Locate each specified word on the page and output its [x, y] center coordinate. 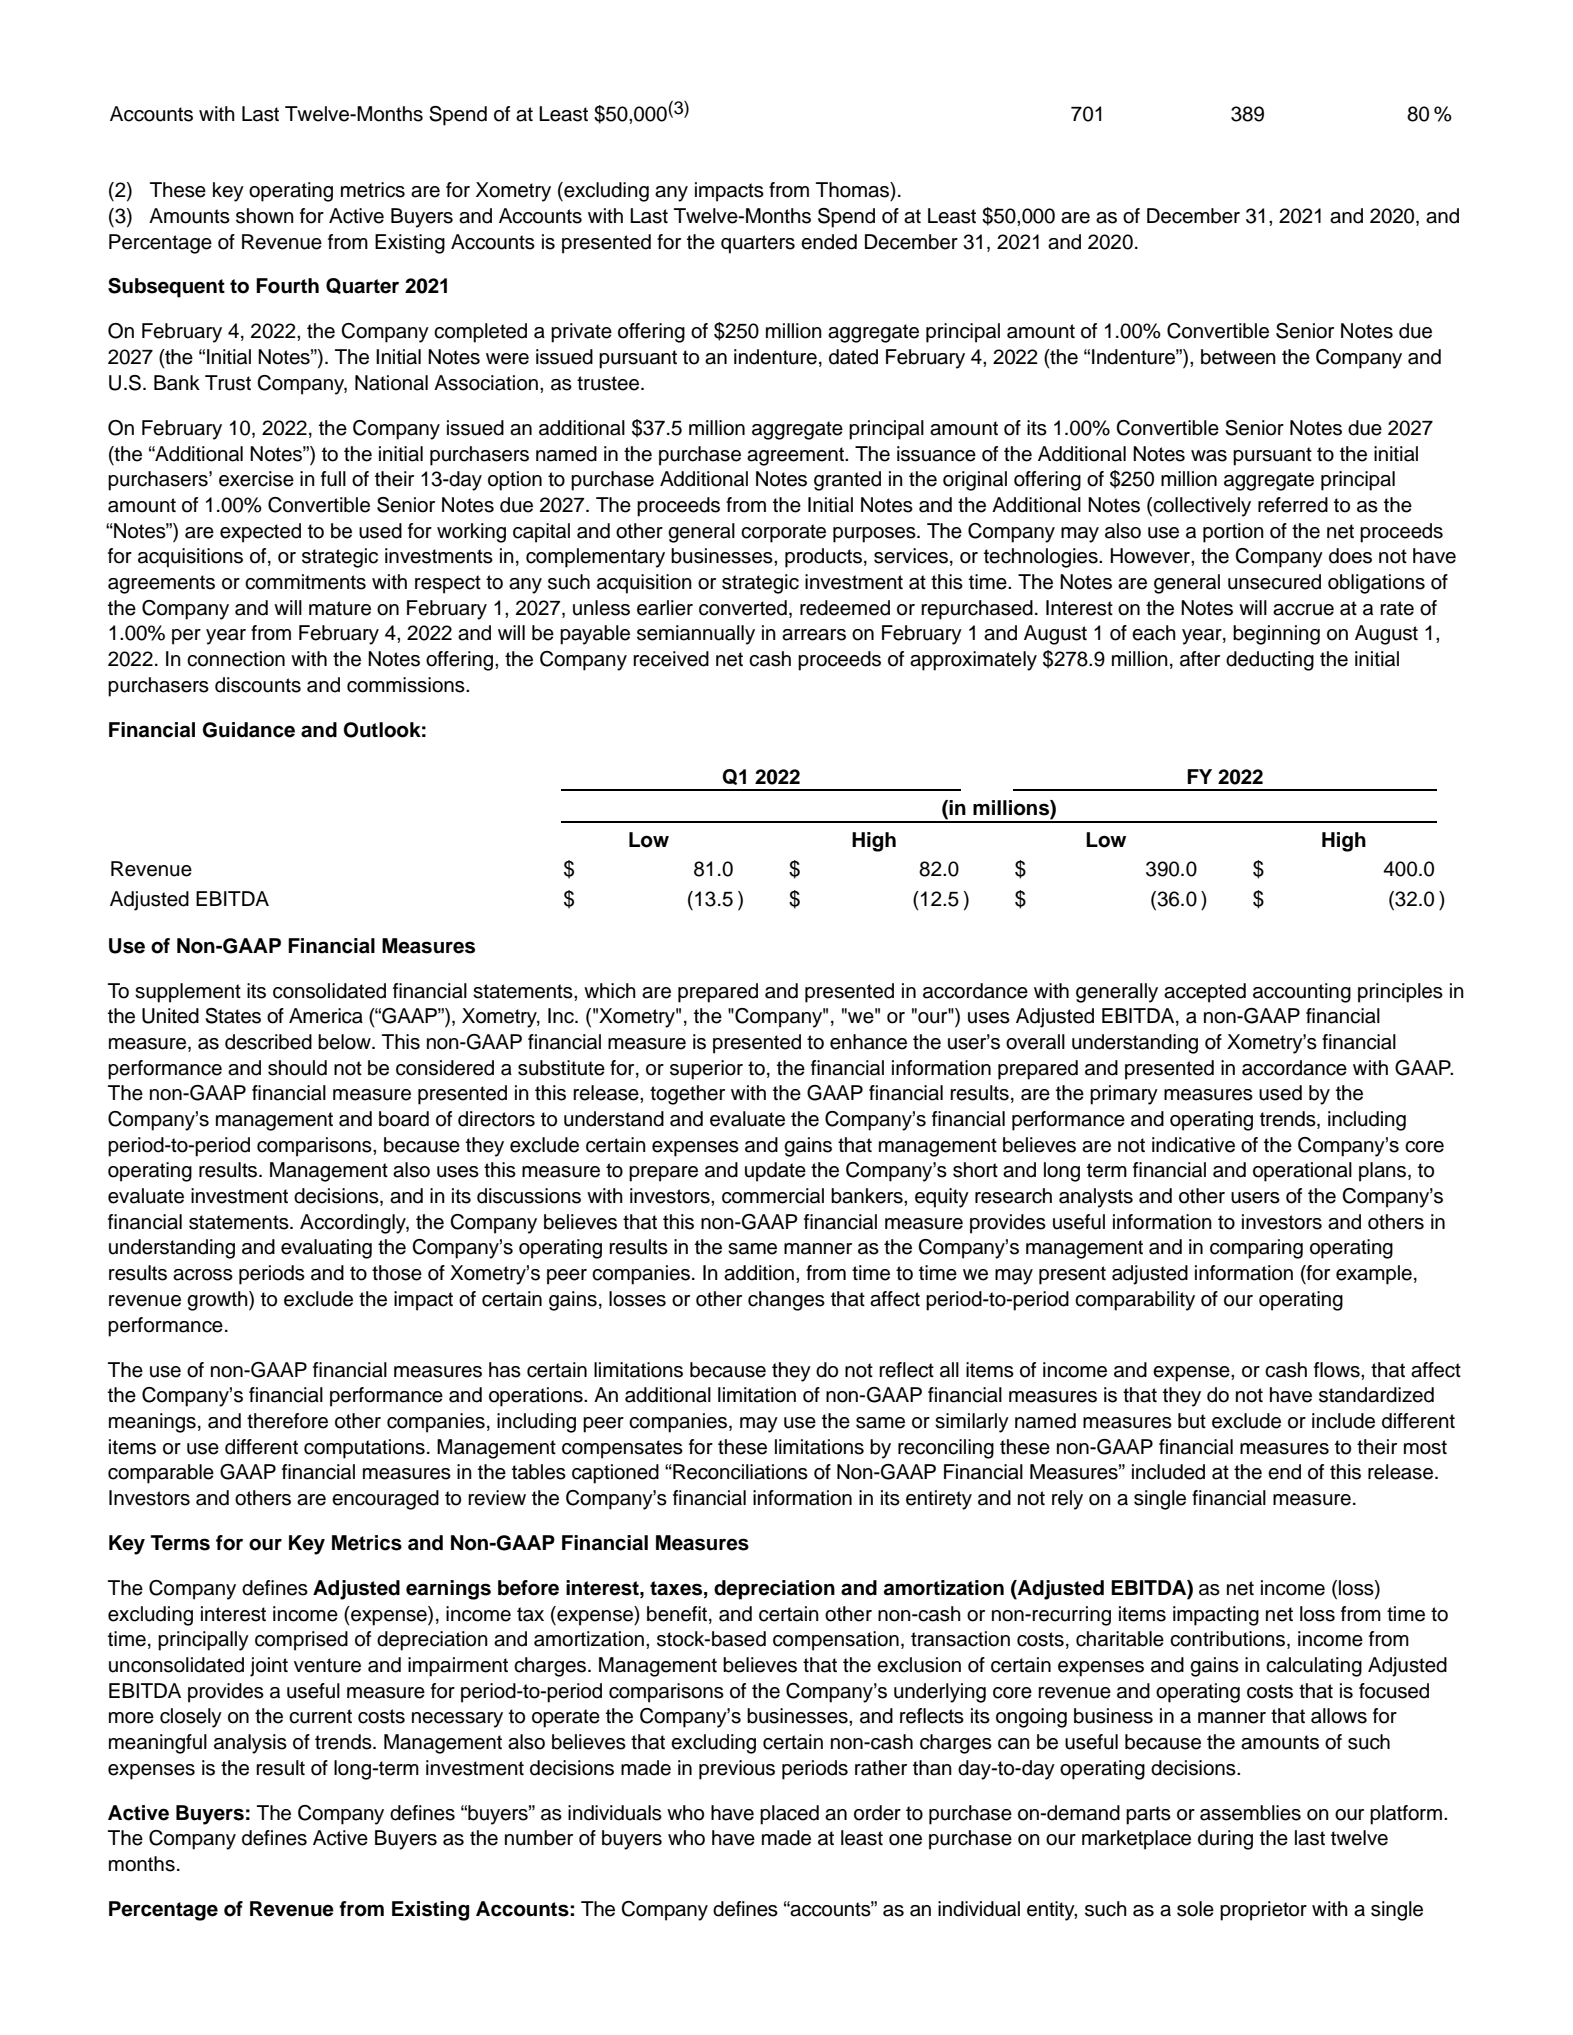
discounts [258, 685]
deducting [1270, 661]
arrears [814, 635]
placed [789, 1815]
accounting [1302, 993]
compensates [622, 1449]
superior [706, 1070]
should [297, 1068]
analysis [250, 1744]
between [1238, 357]
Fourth [287, 286]
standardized [1376, 1395]
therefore [287, 1421]
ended [829, 242]
